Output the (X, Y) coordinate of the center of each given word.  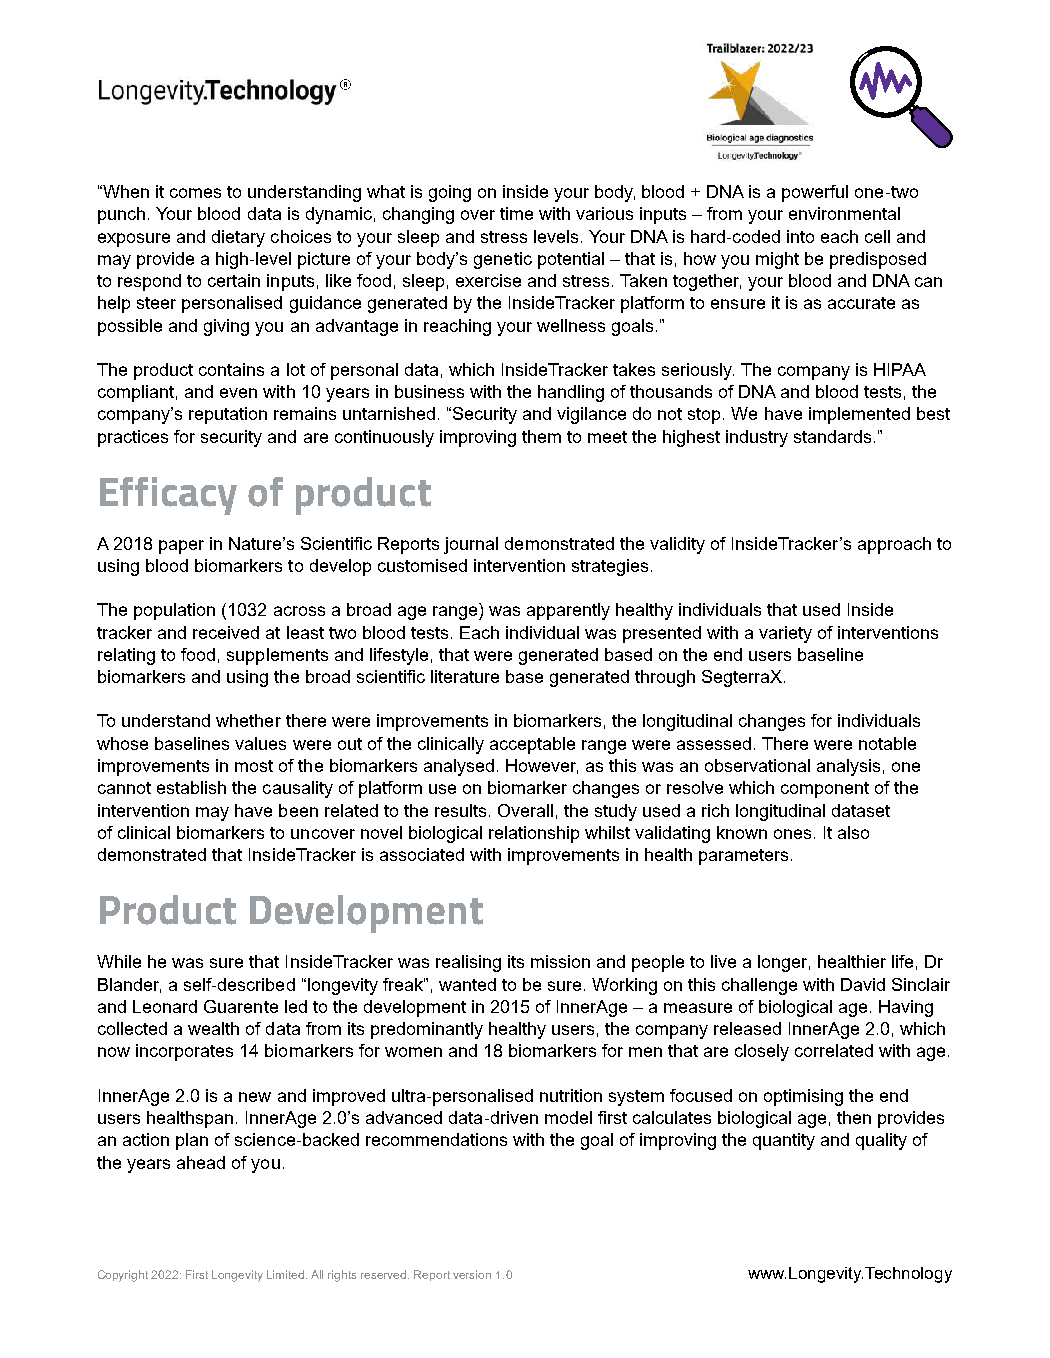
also (853, 832)
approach (894, 545)
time (516, 213)
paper (181, 547)
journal (471, 545)
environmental (844, 213)
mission (560, 961)
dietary (238, 238)
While (119, 961)
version (472, 1274)
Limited (287, 1274)
